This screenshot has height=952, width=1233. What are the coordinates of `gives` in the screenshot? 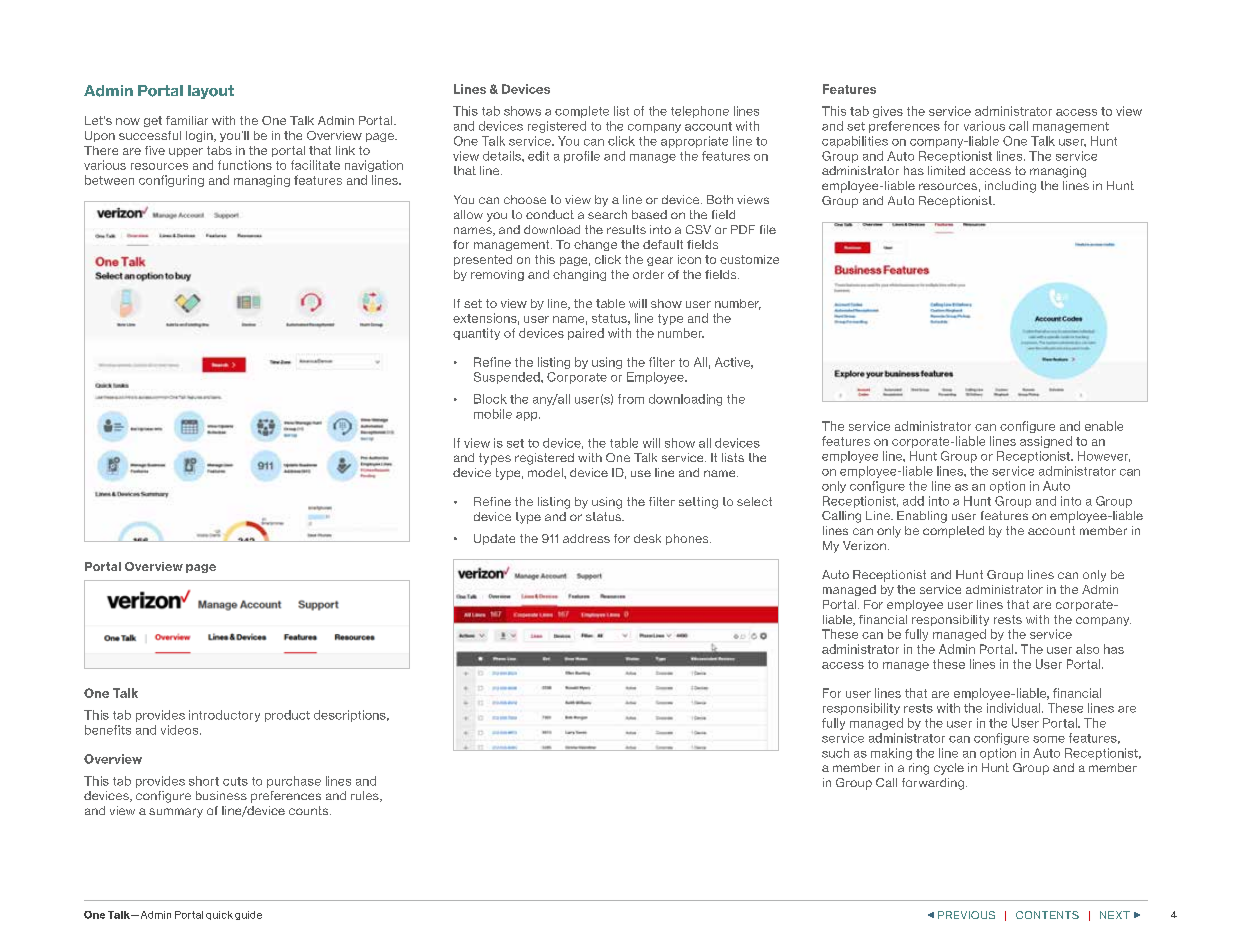 It's located at (888, 112).
